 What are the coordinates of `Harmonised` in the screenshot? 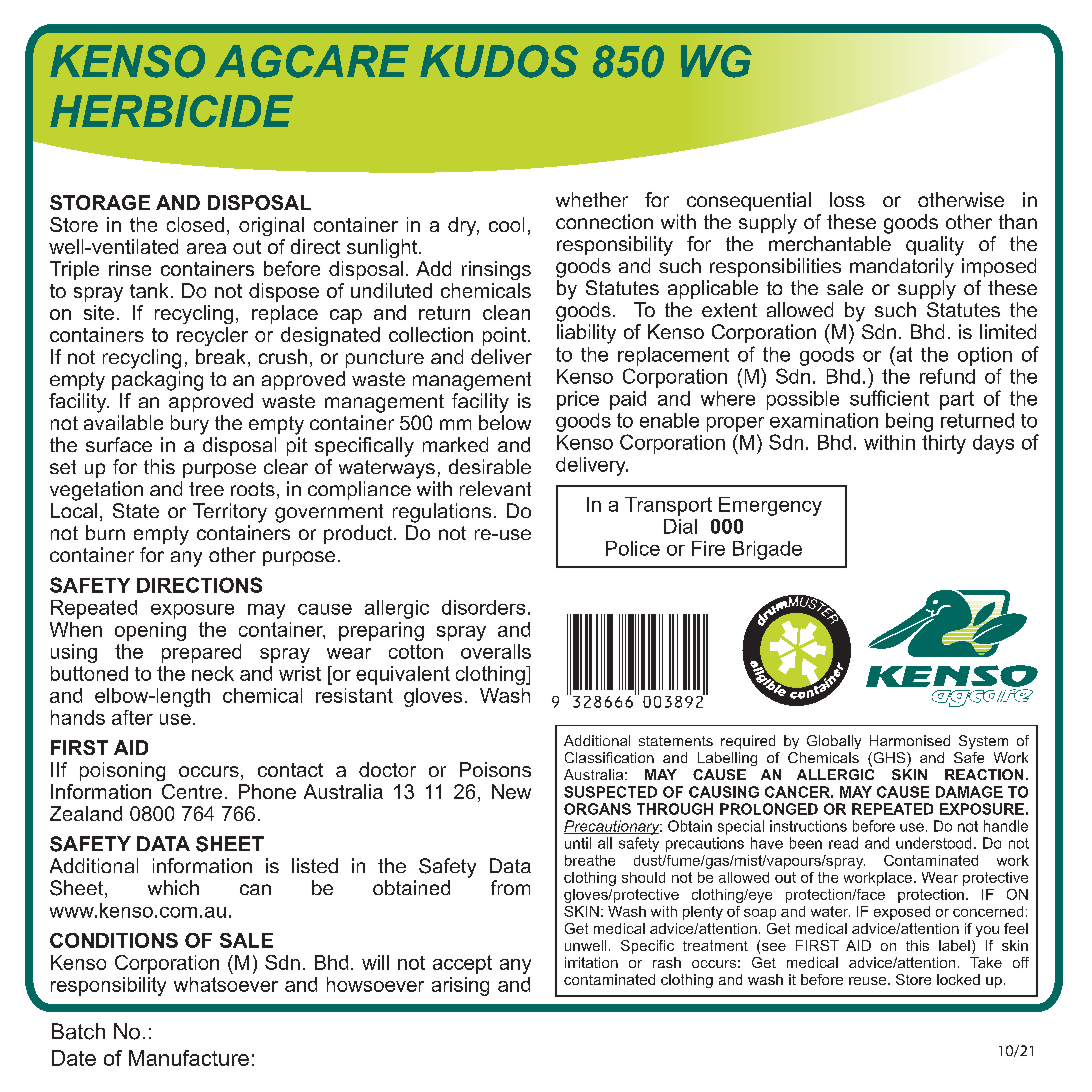 It's located at (910, 740).
